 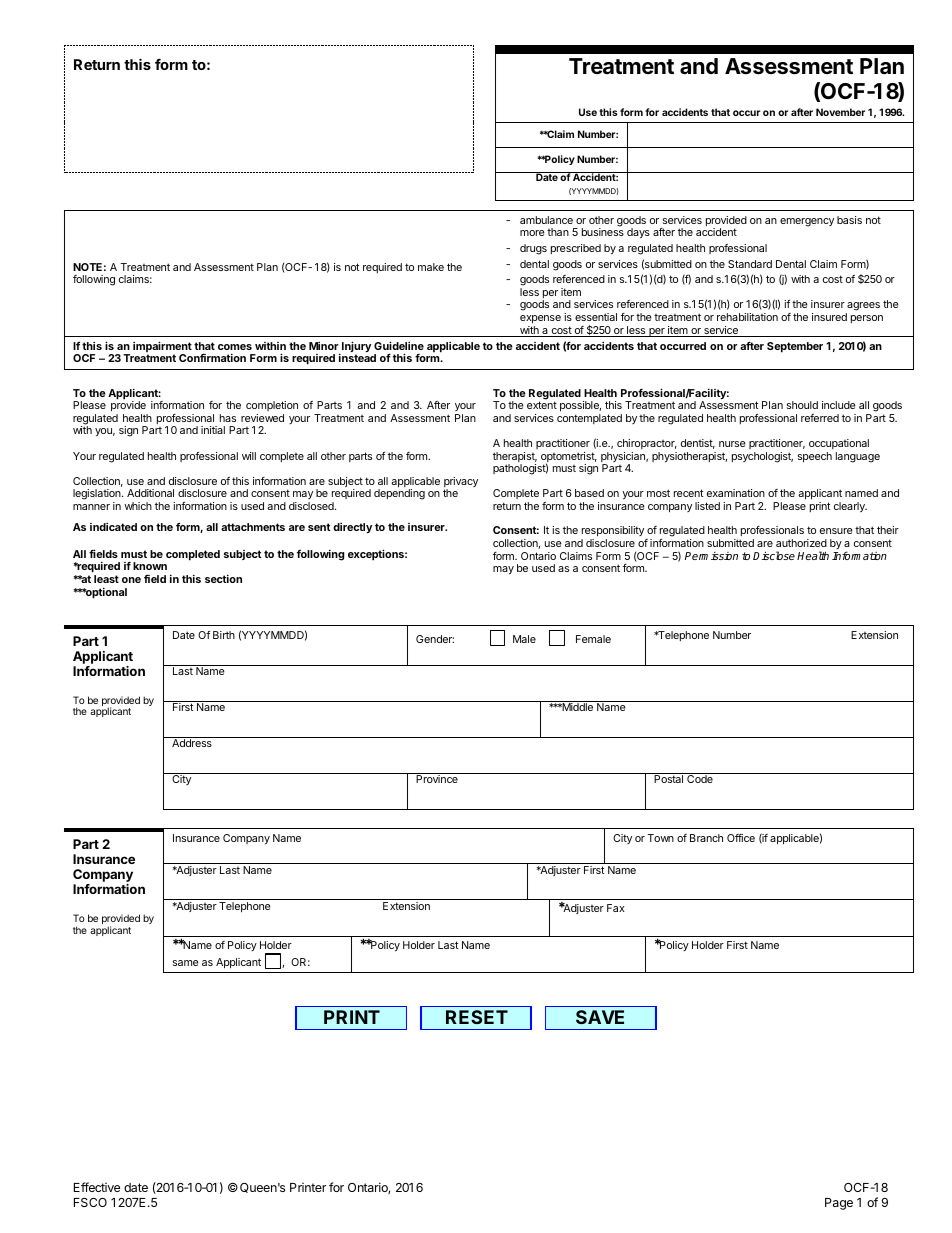 What do you see at coordinates (97, 1187) in the image?
I see `Effective` at bounding box center [97, 1187].
